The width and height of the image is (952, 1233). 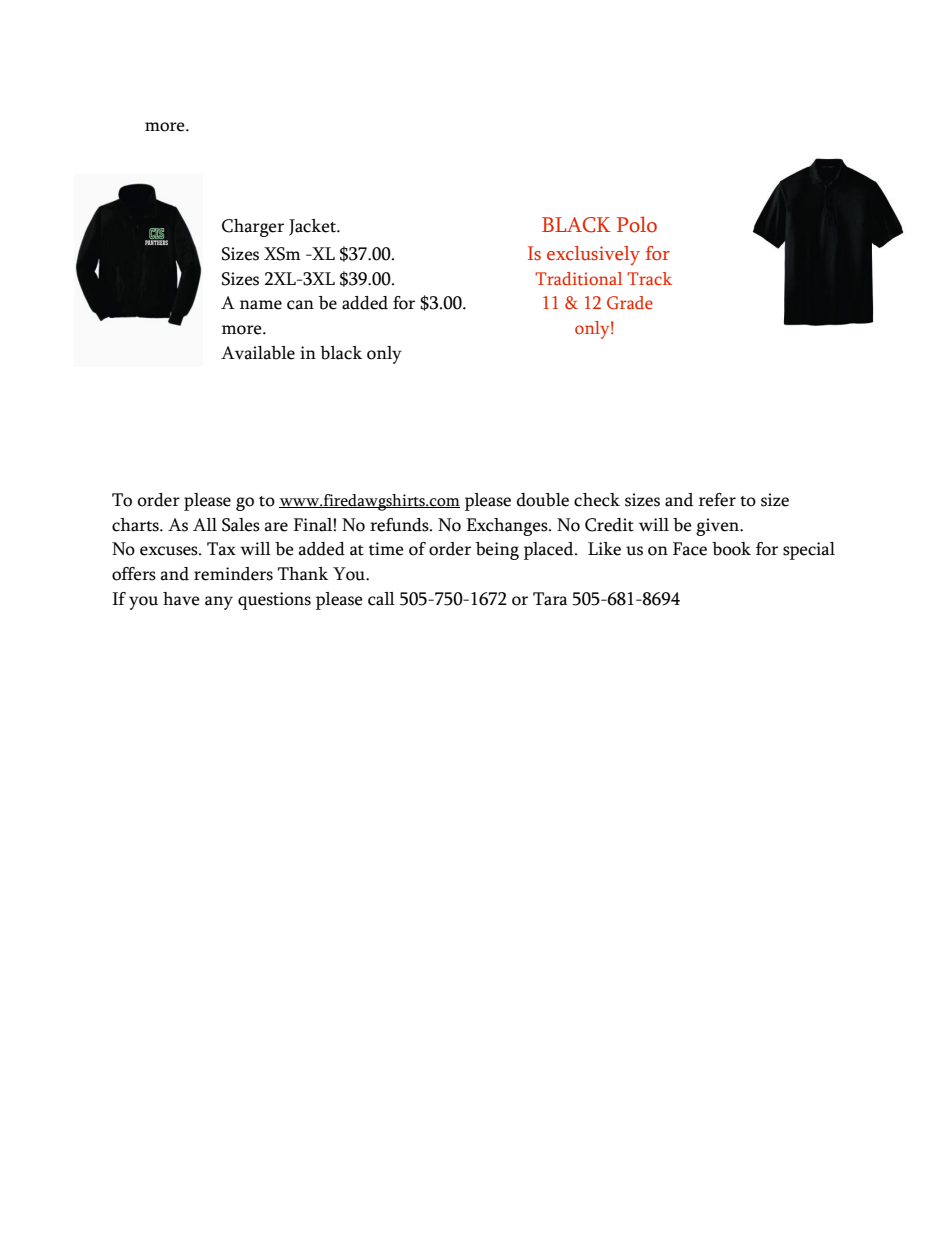 I want to click on Polo, so click(x=637, y=224).
